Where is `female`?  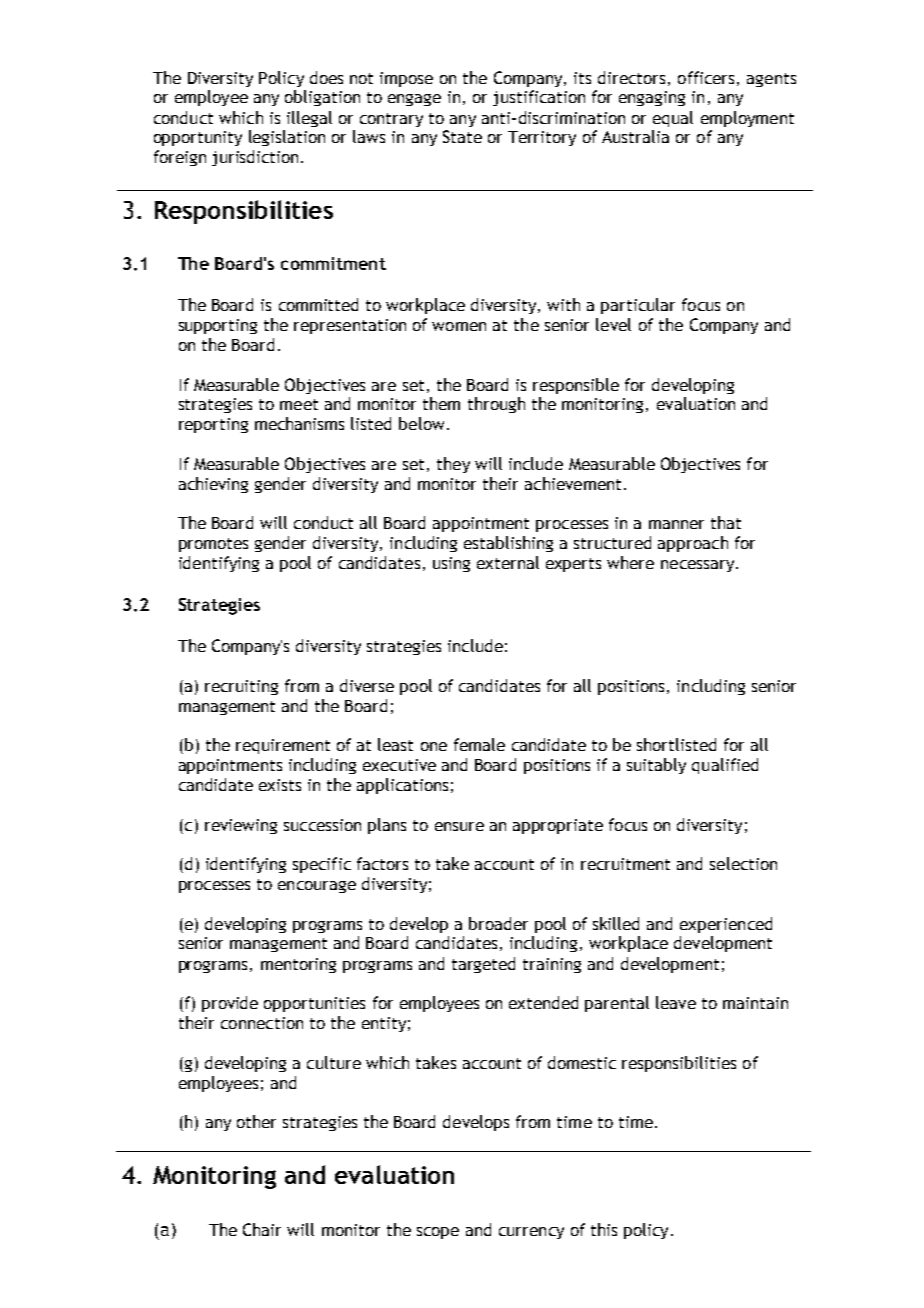
female is located at coordinates (479, 744).
